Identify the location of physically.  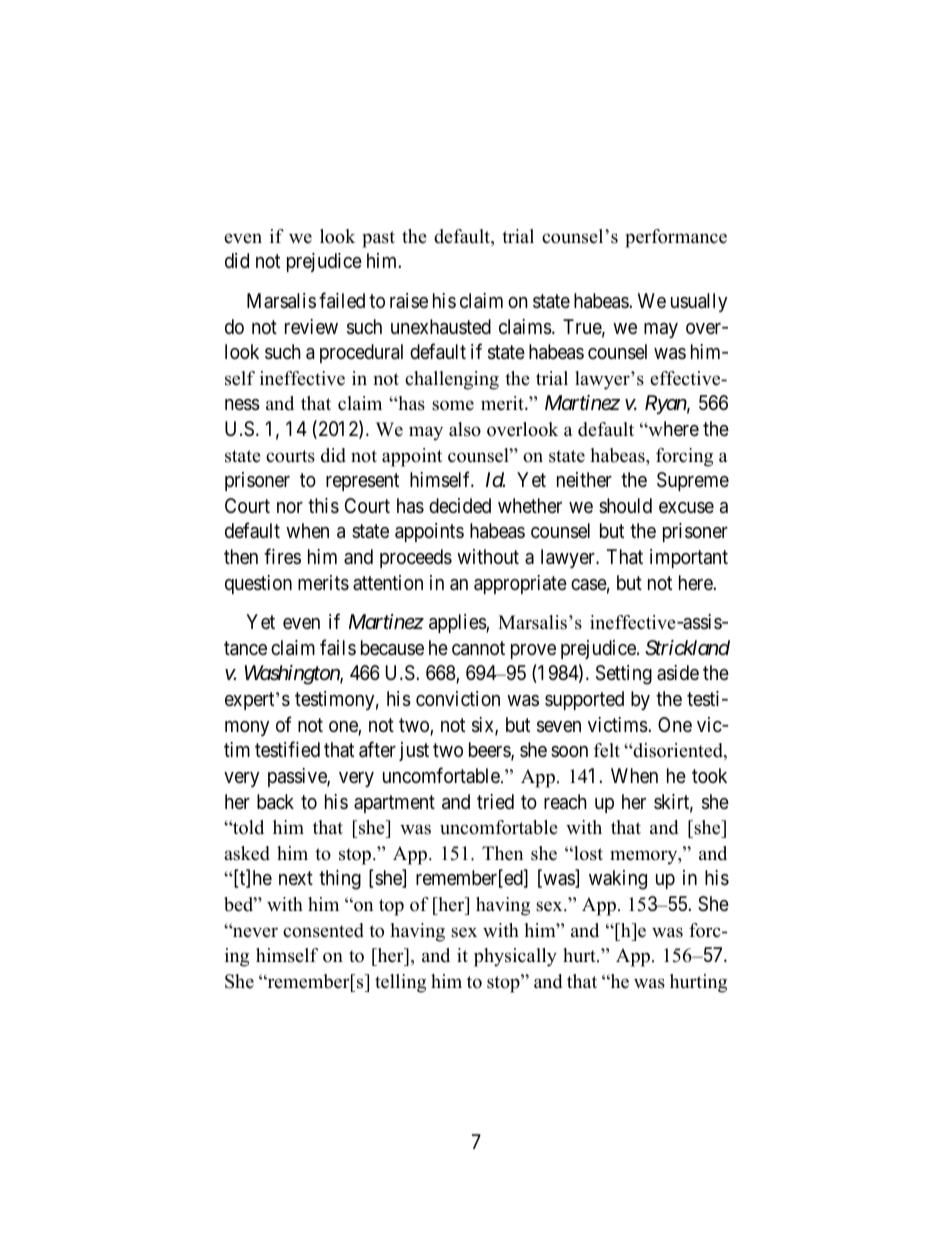
(515, 957).
